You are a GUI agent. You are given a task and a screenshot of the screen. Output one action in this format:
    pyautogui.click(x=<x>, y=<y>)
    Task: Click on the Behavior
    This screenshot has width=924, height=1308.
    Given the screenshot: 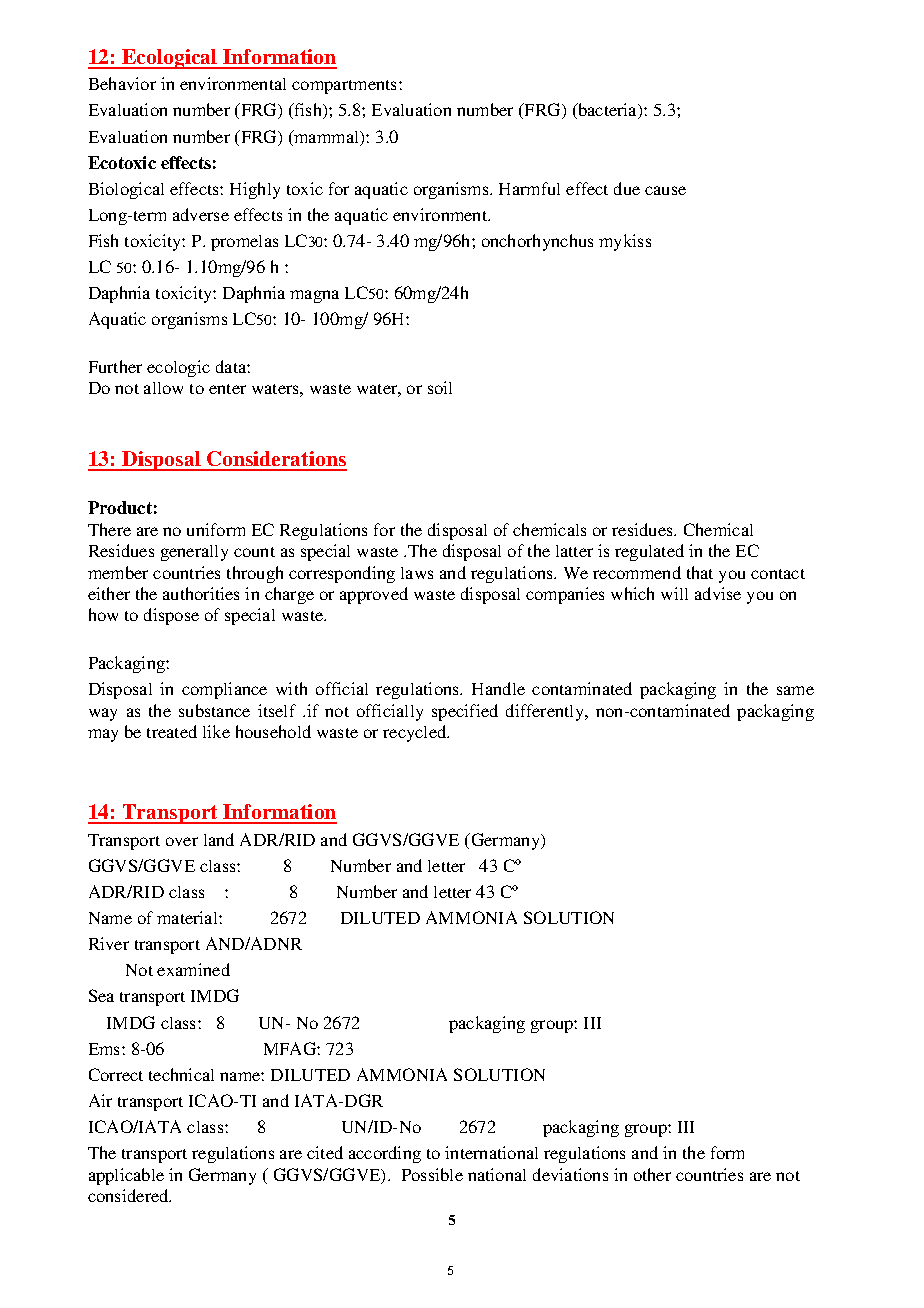 What is the action you would take?
    pyautogui.click(x=122, y=83)
